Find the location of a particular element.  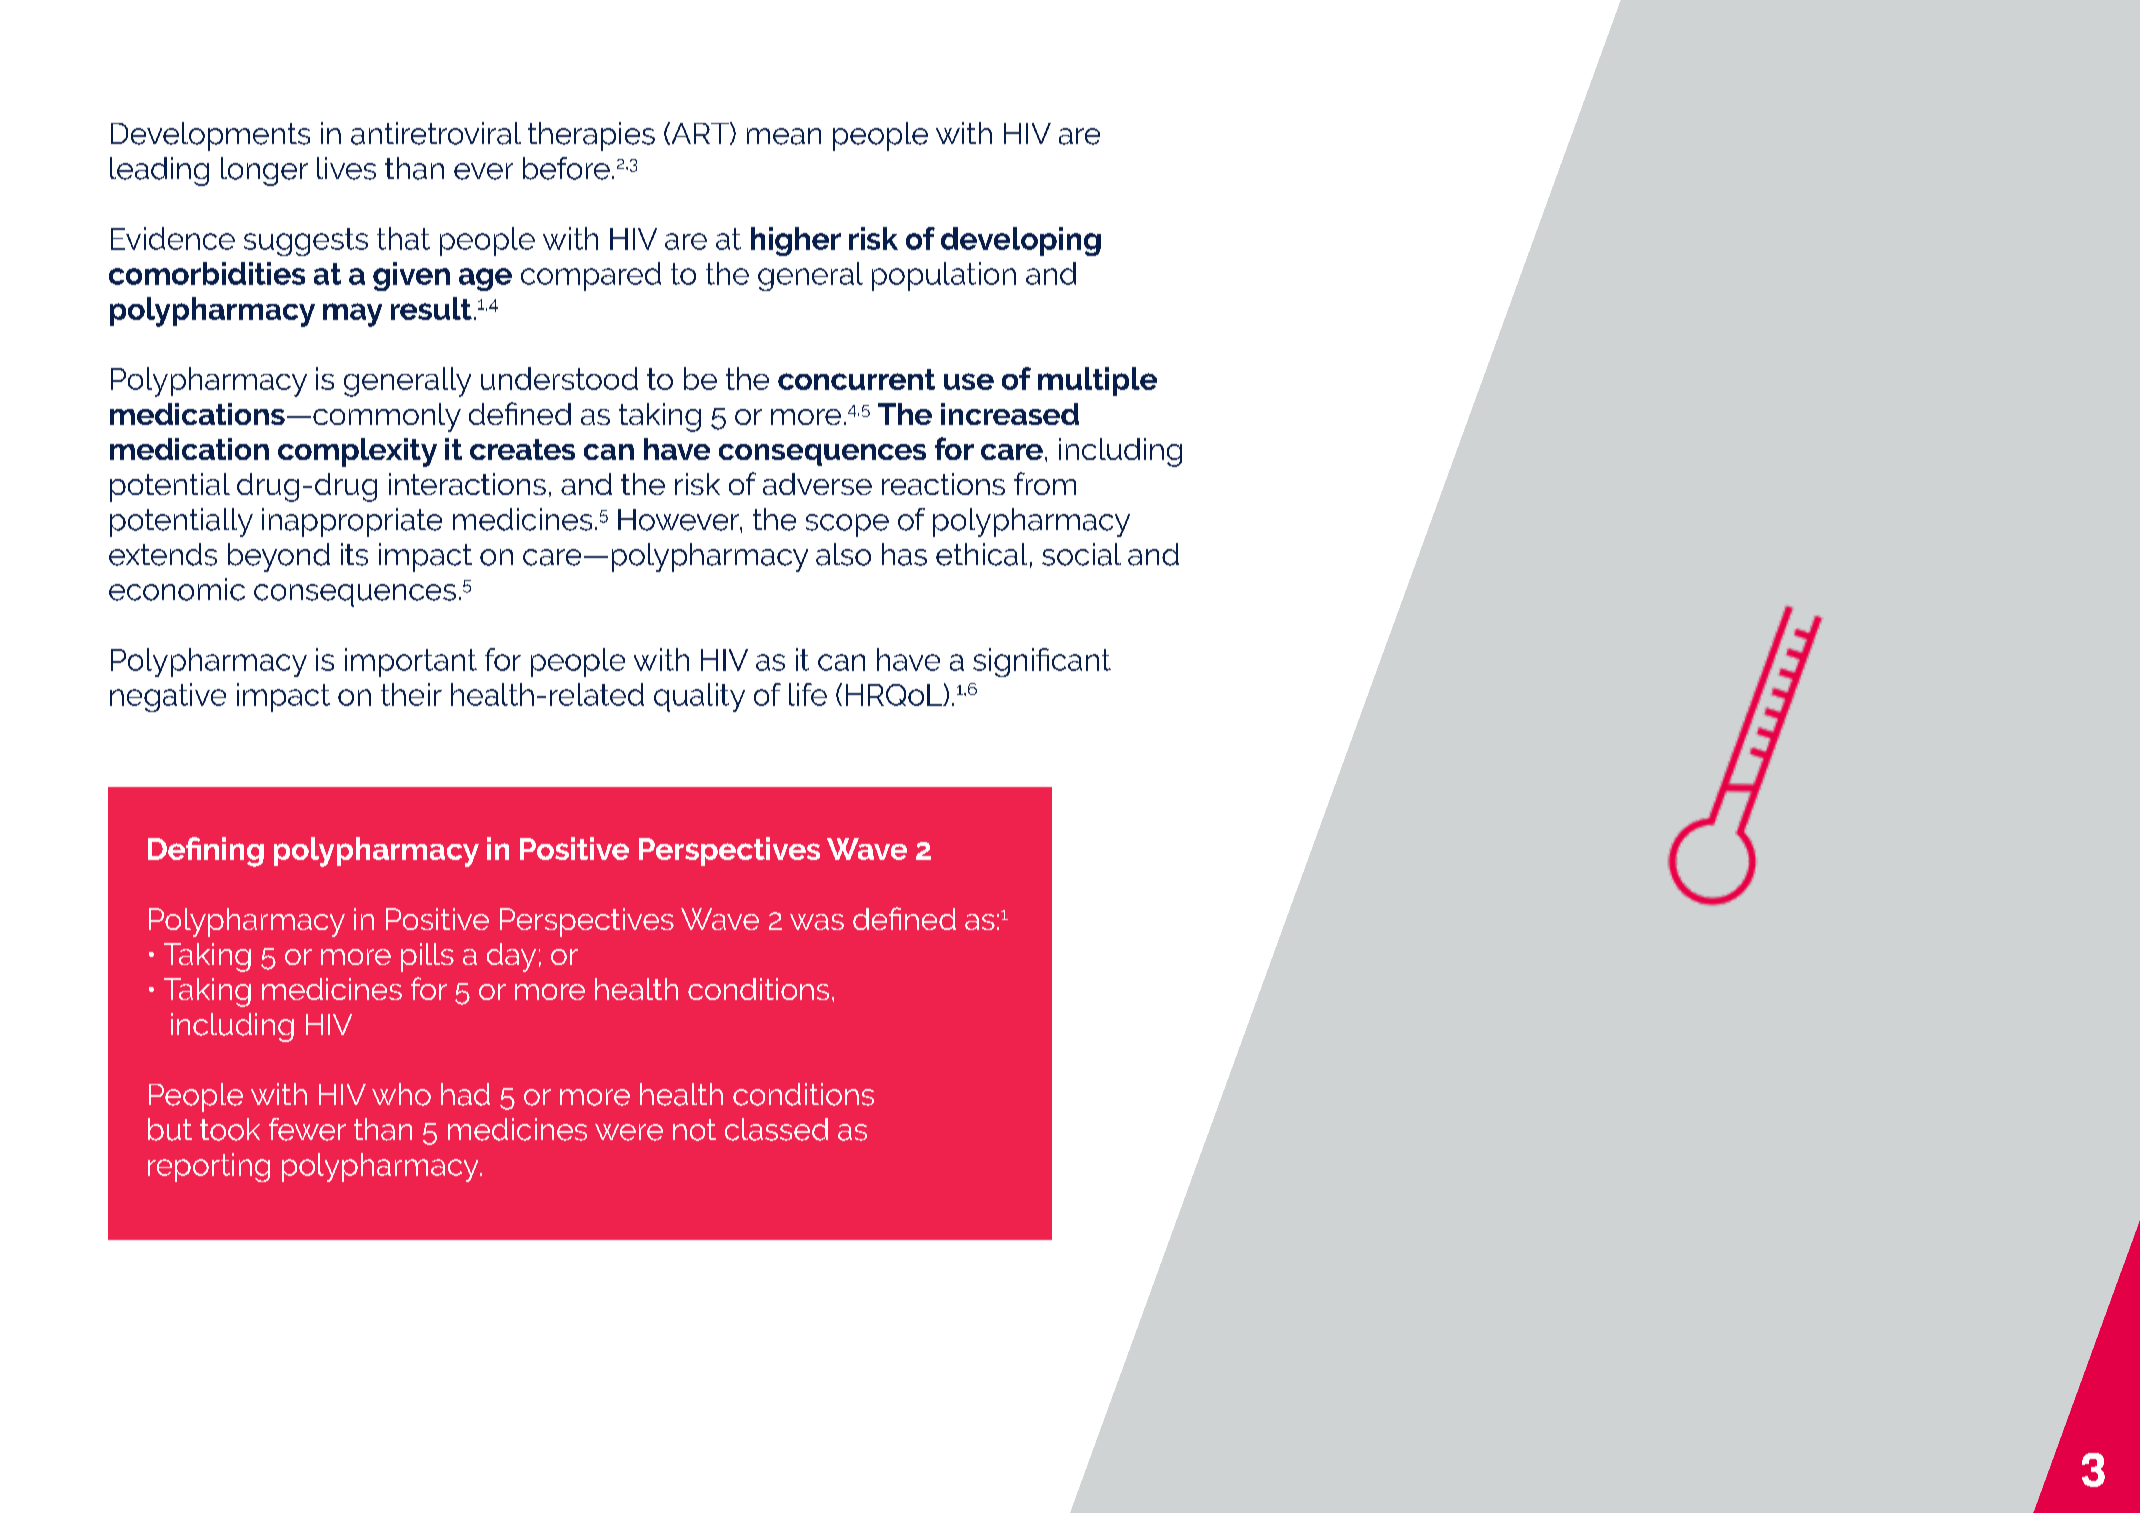

longer is located at coordinates (264, 171).
